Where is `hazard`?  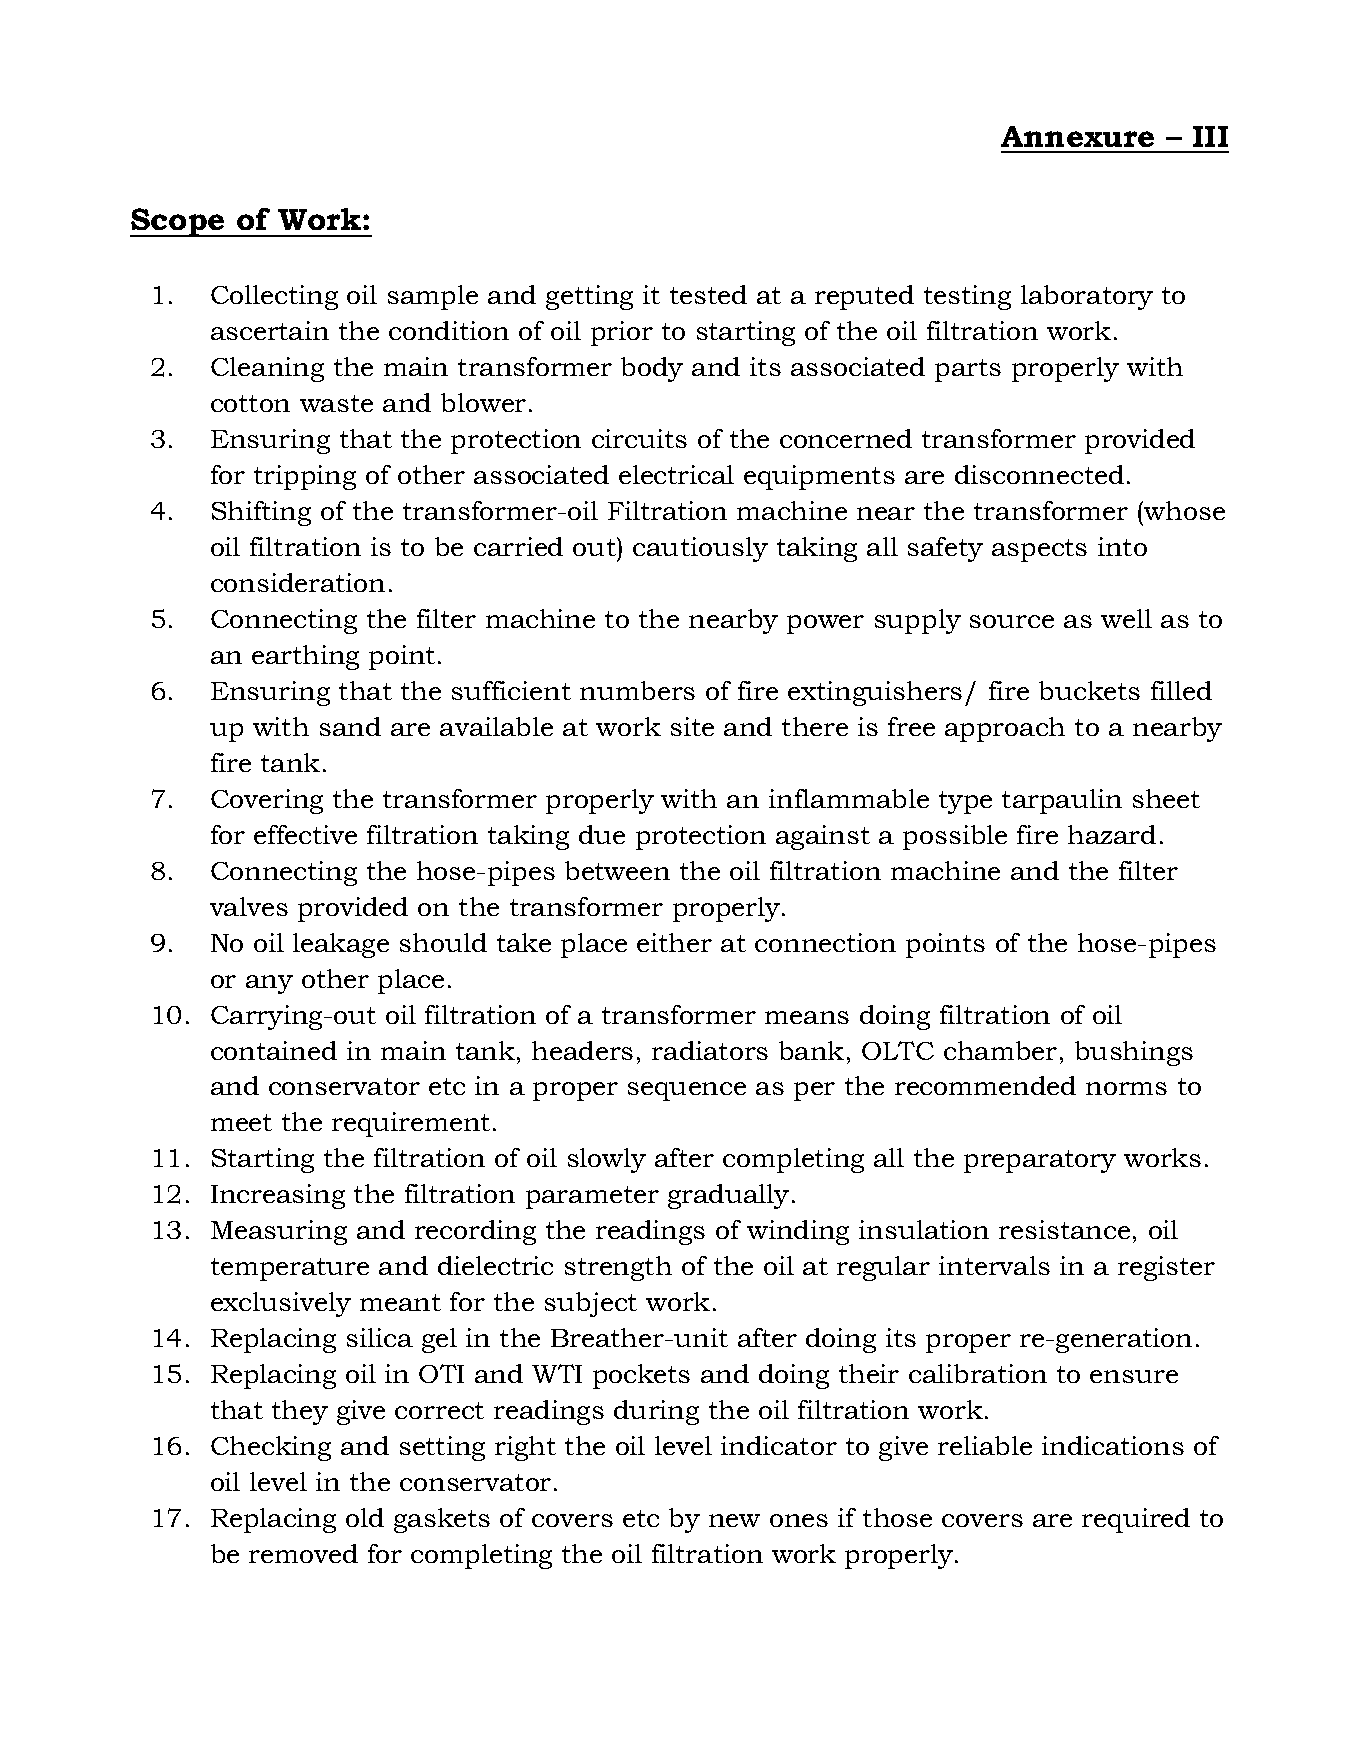
hazard is located at coordinates (1112, 834).
